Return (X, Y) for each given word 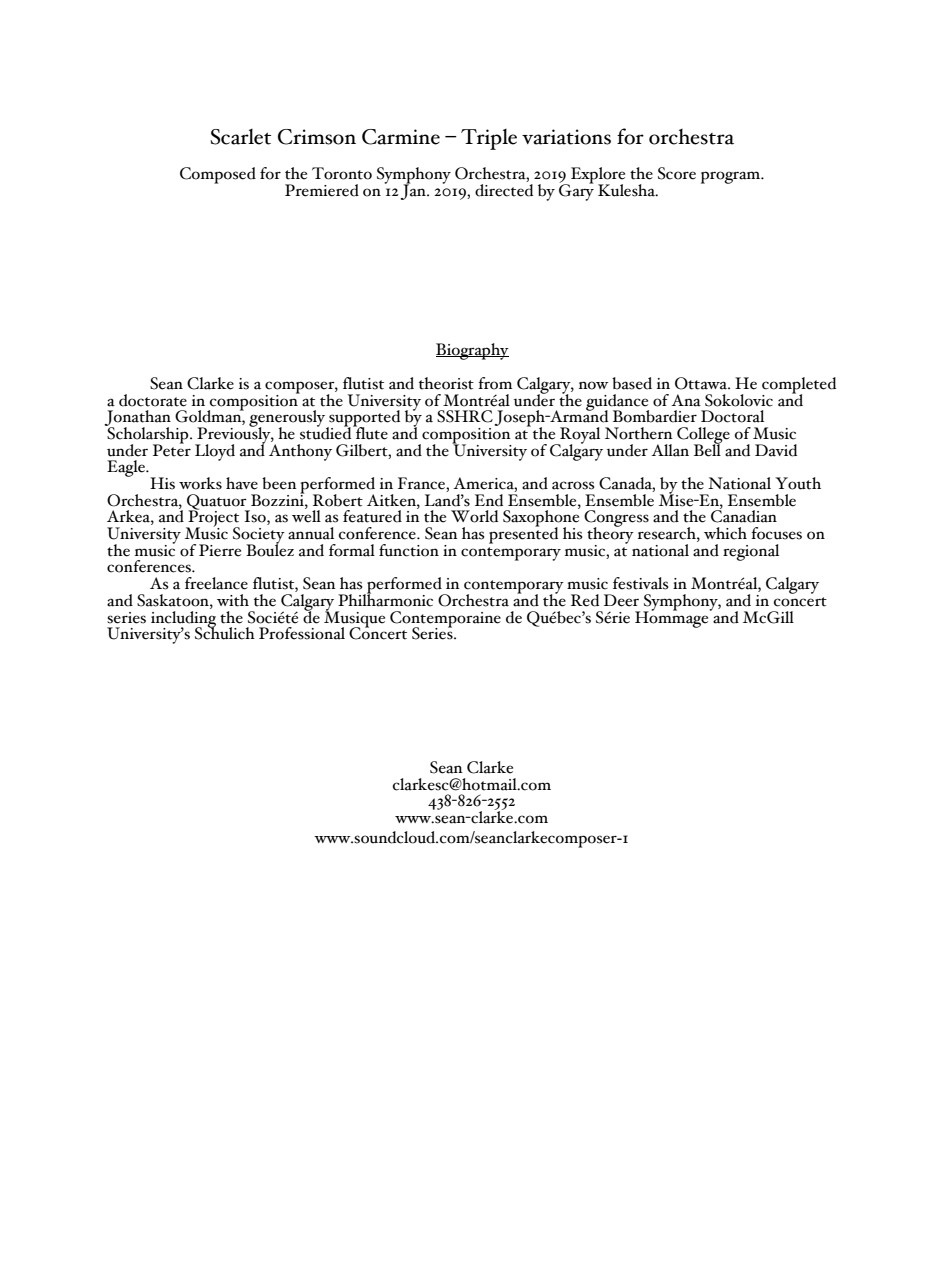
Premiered (322, 190)
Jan (414, 191)
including (183, 619)
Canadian (744, 515)
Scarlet (240, 137)
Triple (489, 139)
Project (213, 518)
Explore (597, 176)
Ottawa (702, 383)
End (489, 500)
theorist (446, 383)
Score (677, 173)
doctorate (153, 400)
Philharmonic (385, 599)
